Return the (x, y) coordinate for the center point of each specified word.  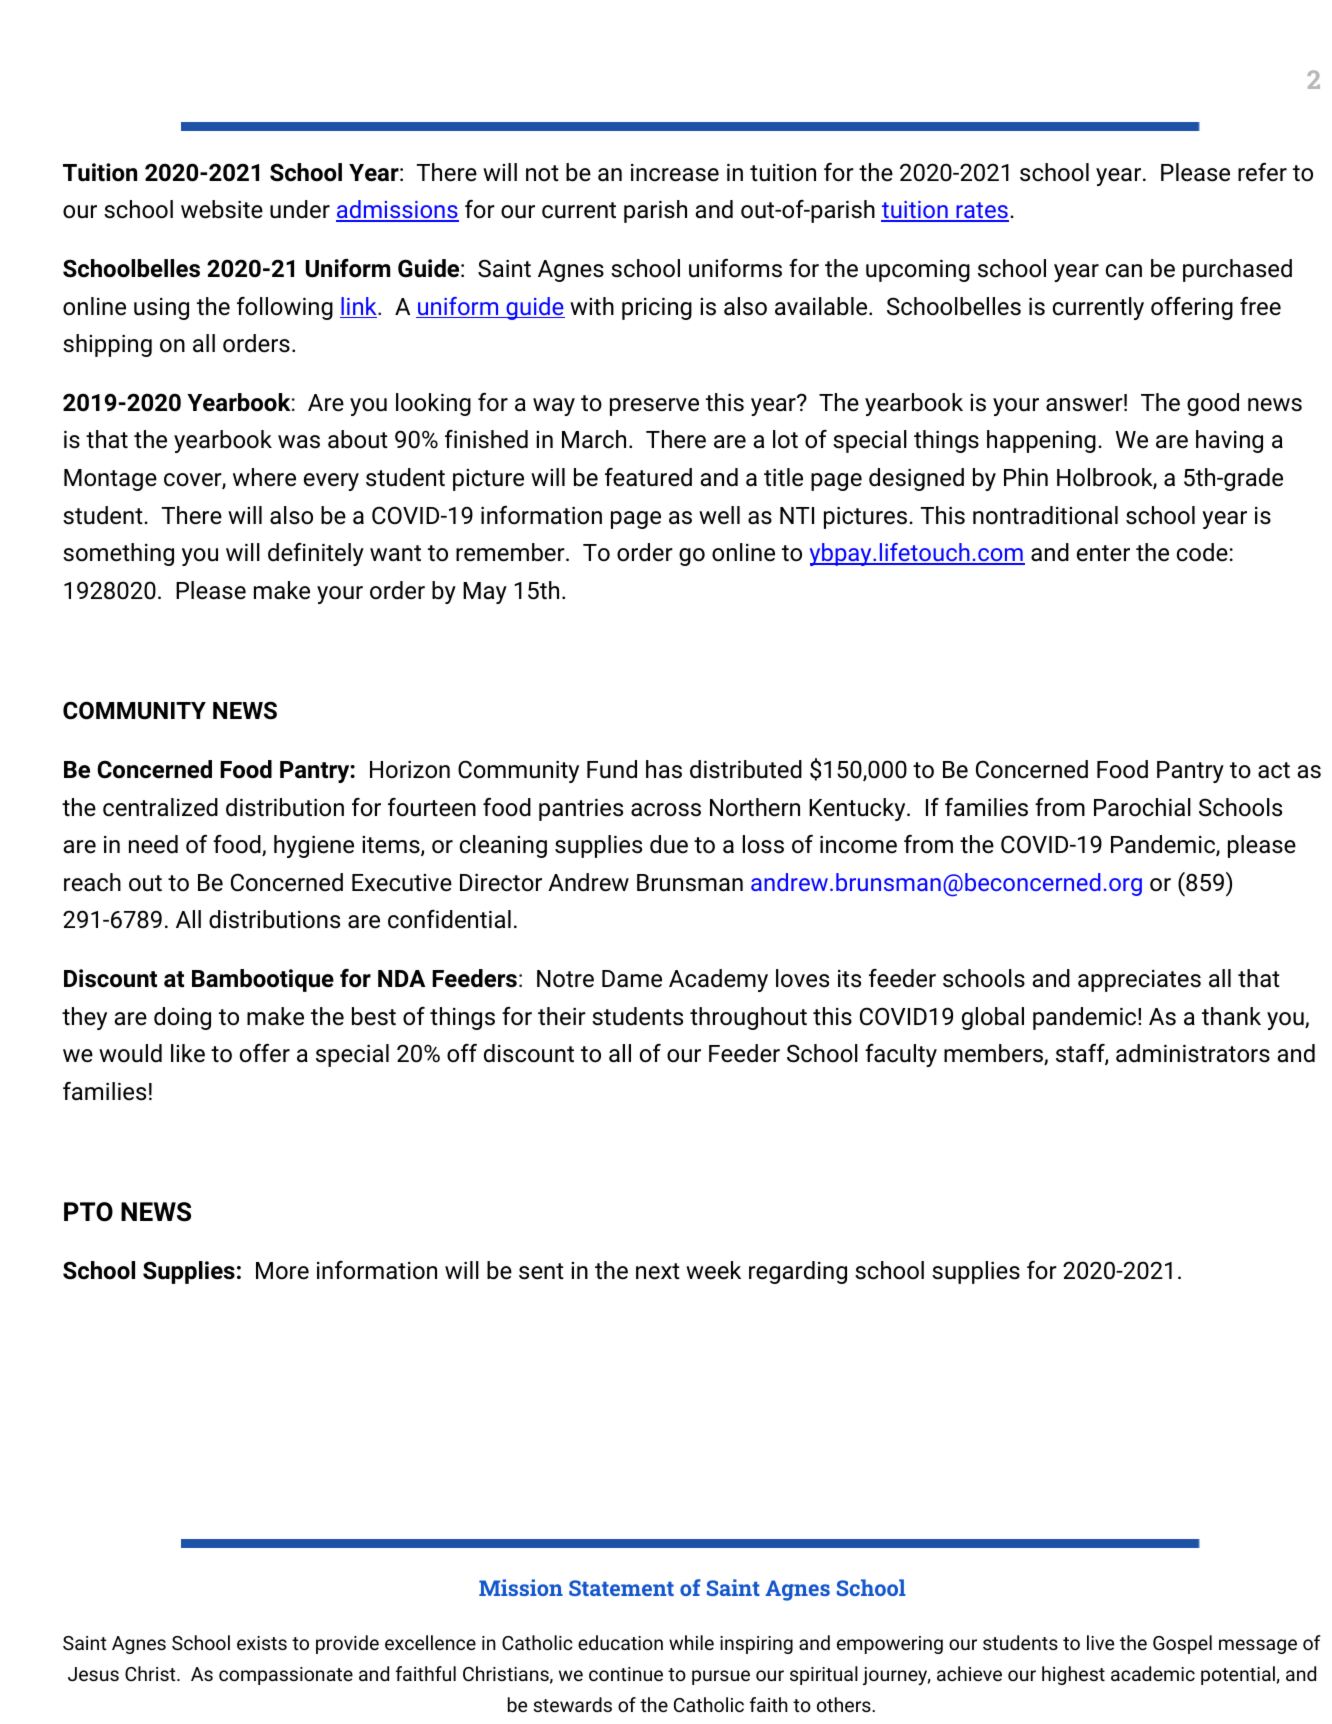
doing (182, 1018)
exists (262, 1643)
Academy (718, 980)
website (222, 209)
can (1124, 271)
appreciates (1139, 981)
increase (675, 173)
